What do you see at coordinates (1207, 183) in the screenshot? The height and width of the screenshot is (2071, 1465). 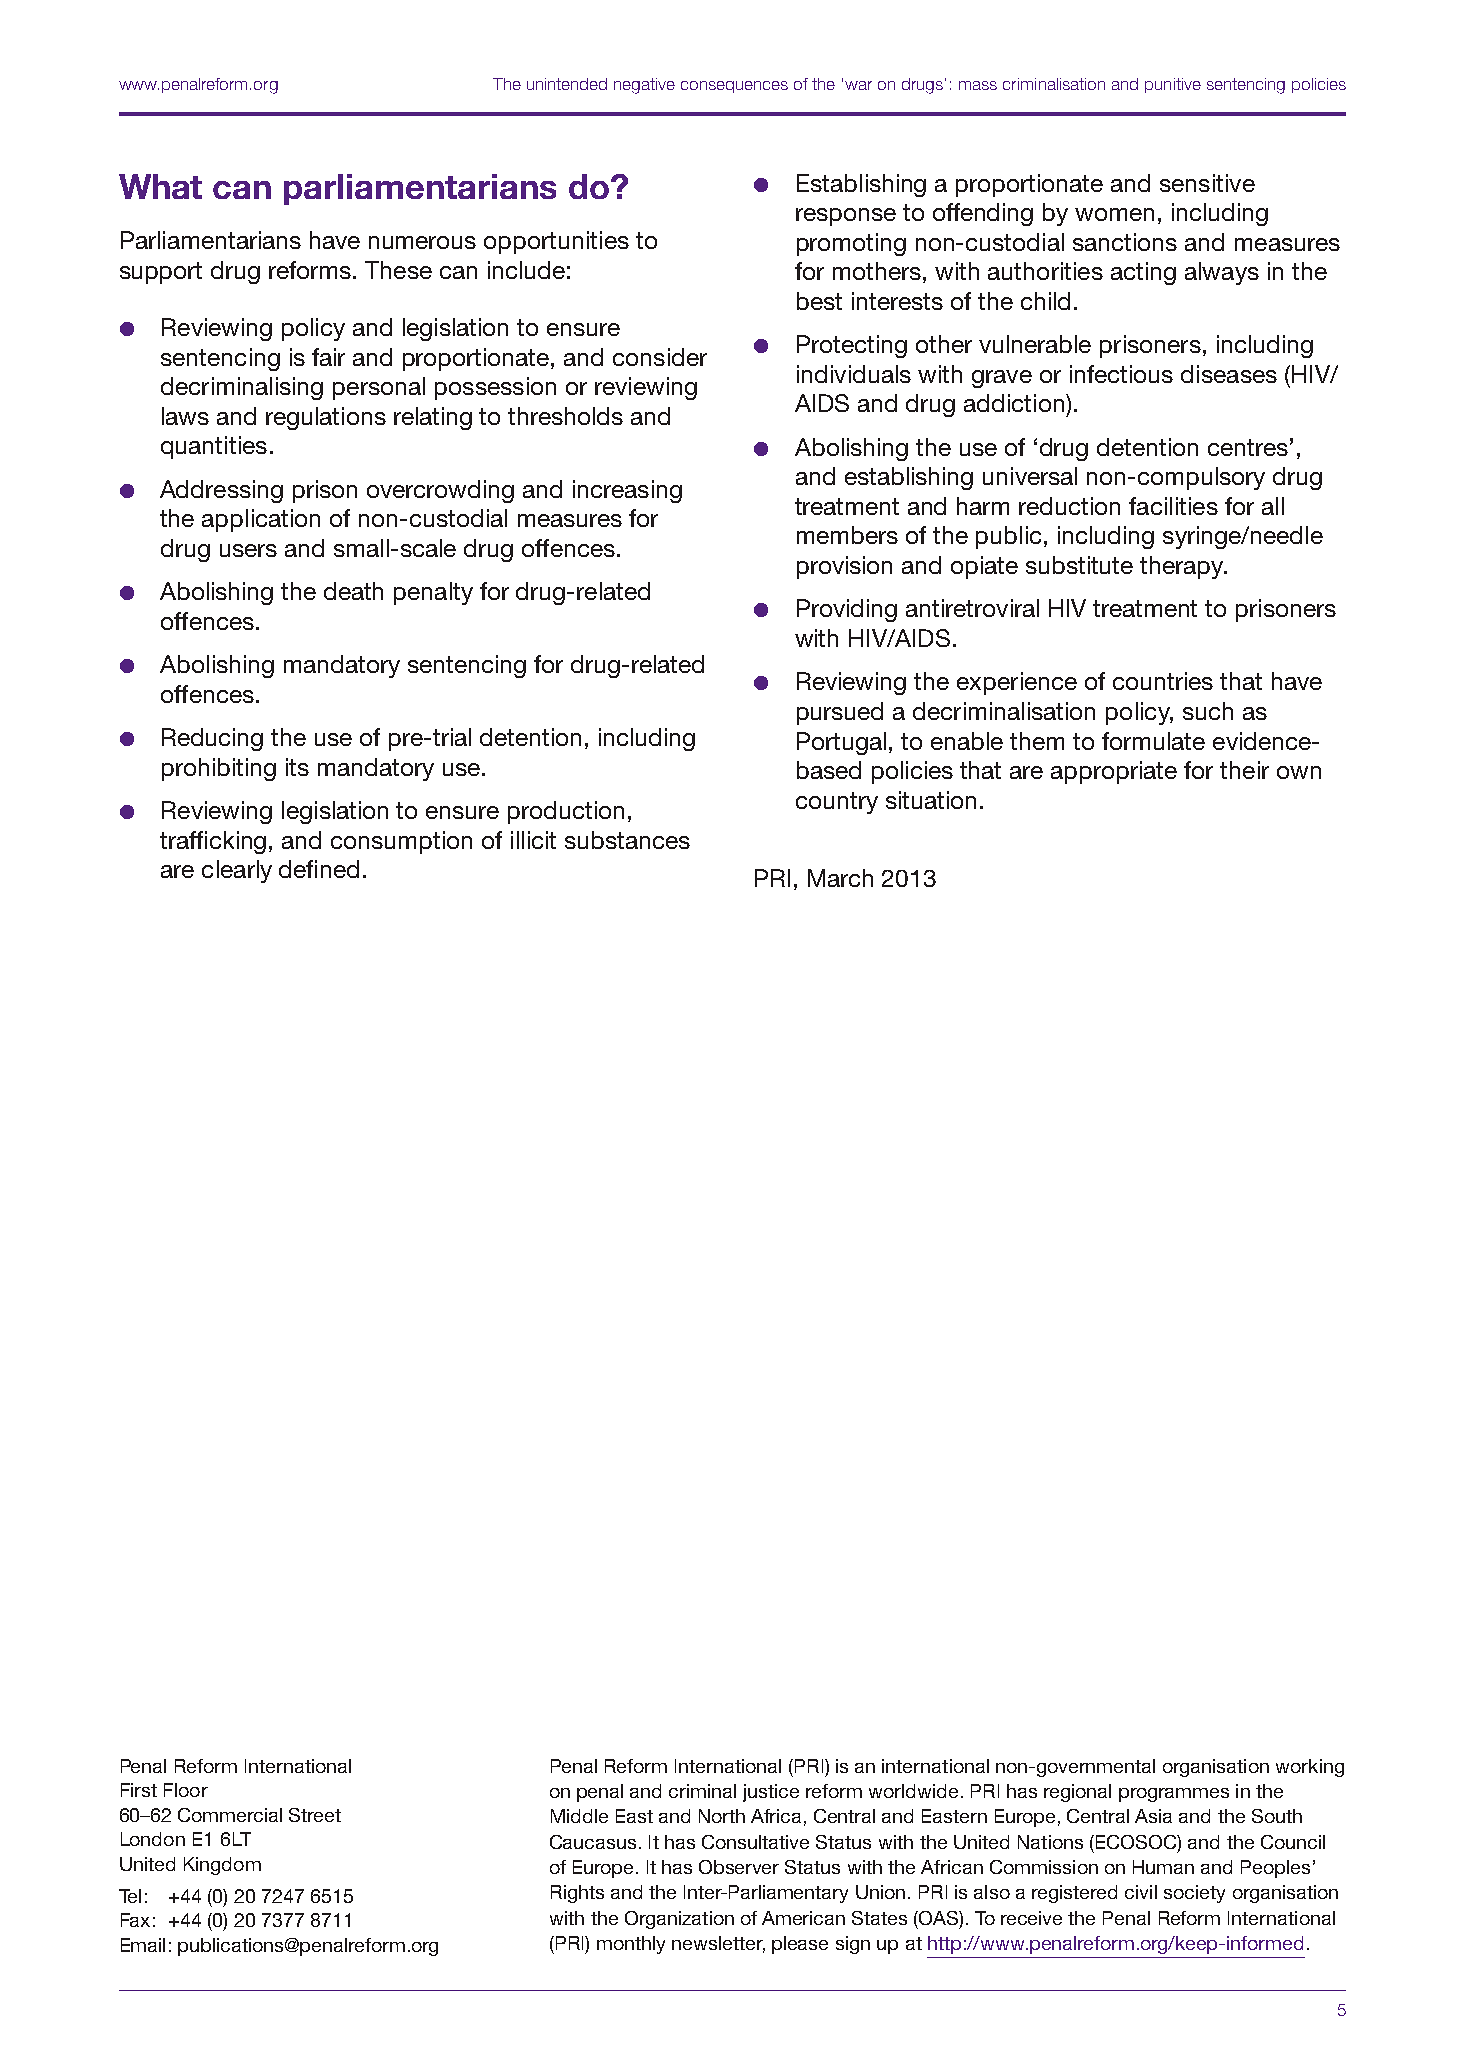 I see `sensitive` at bounding box center [1207, 183].
